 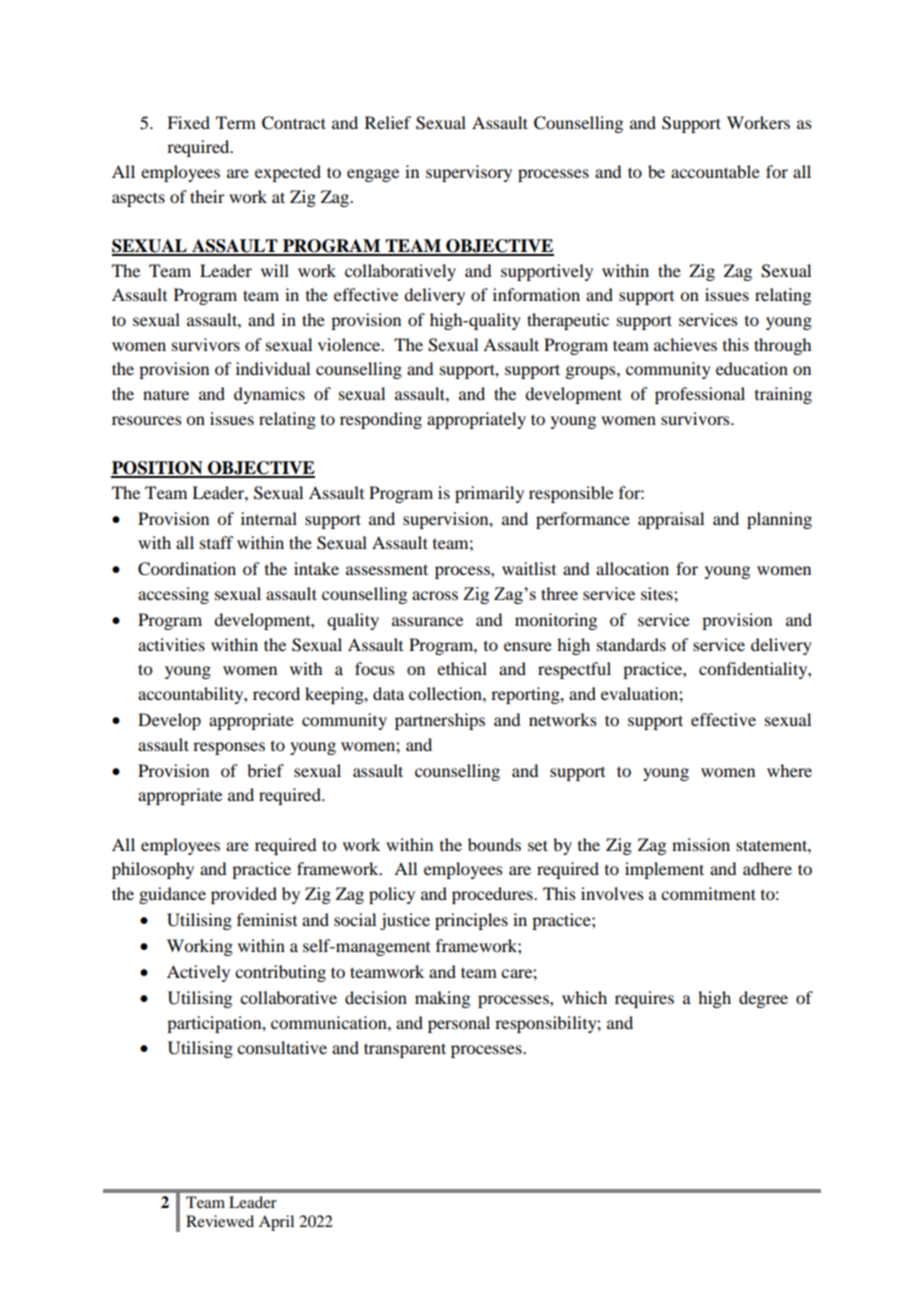 I want to click on accountable, so click(x=715, y=171).
